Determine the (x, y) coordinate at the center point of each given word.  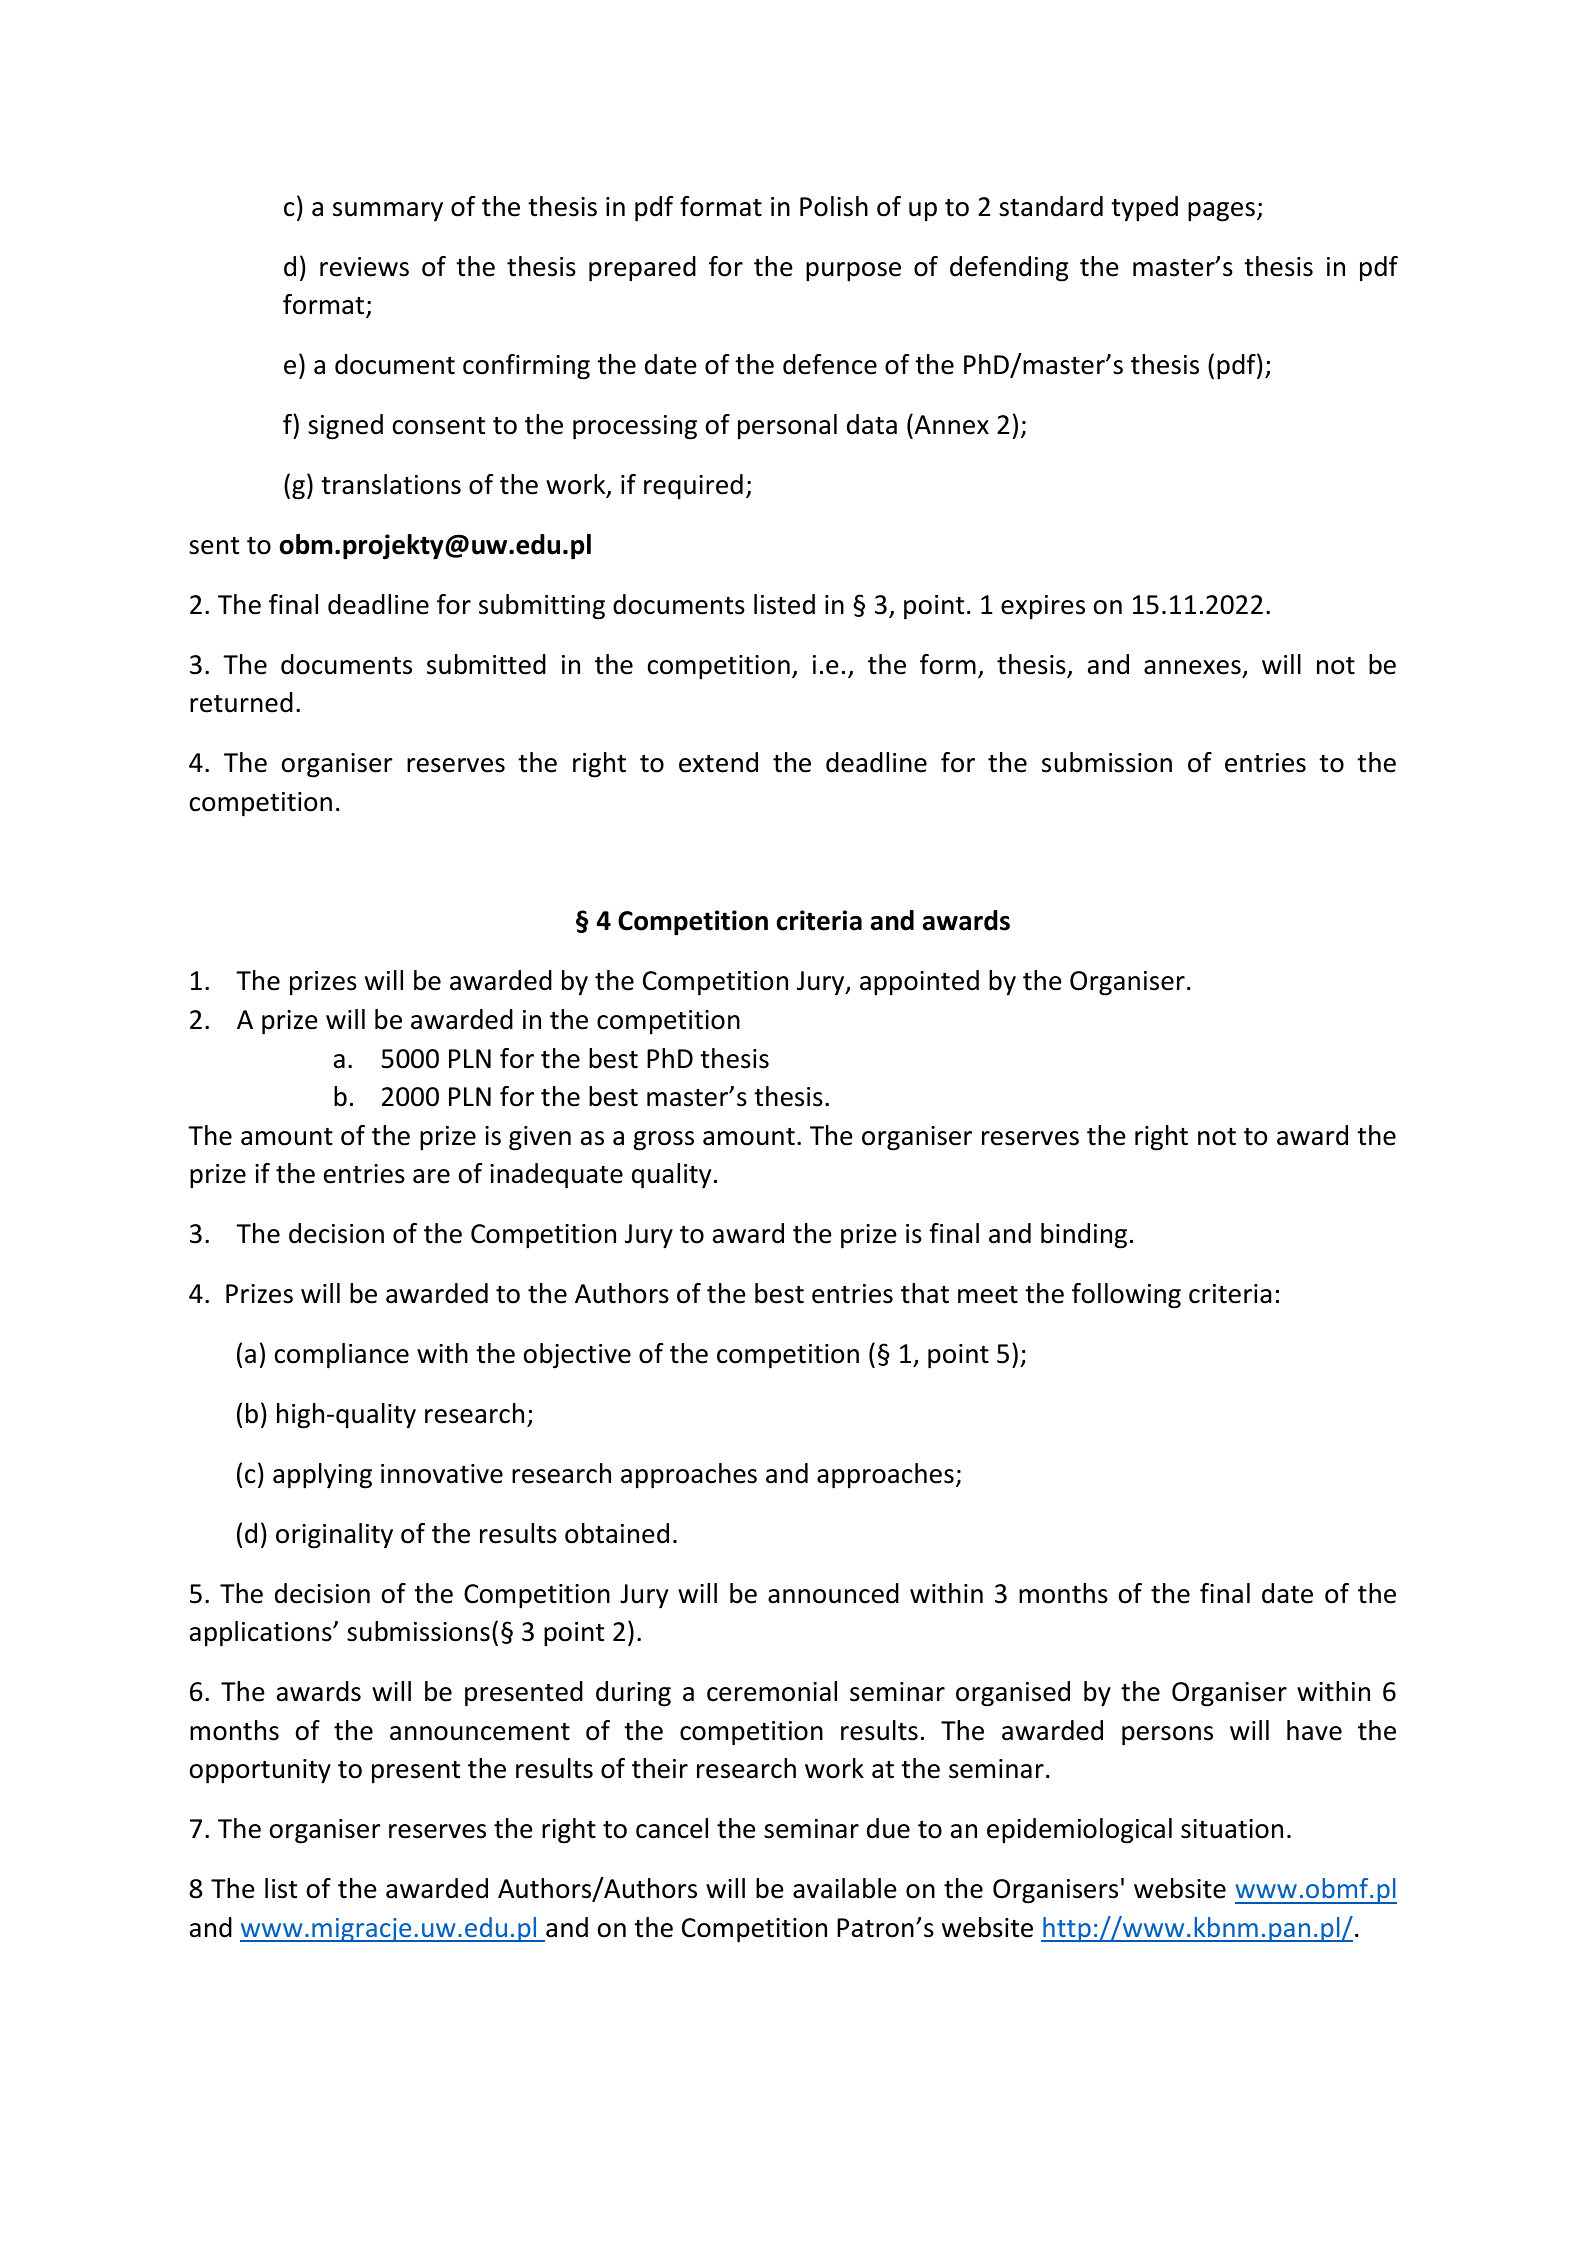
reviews (364, 267)
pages (1221, 212)
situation (1232, 1829)
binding (1084, 1236)
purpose (853, 272)
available (845, 1888)
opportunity (260, 1771)
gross (663, 1141)
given (540, 1138)
